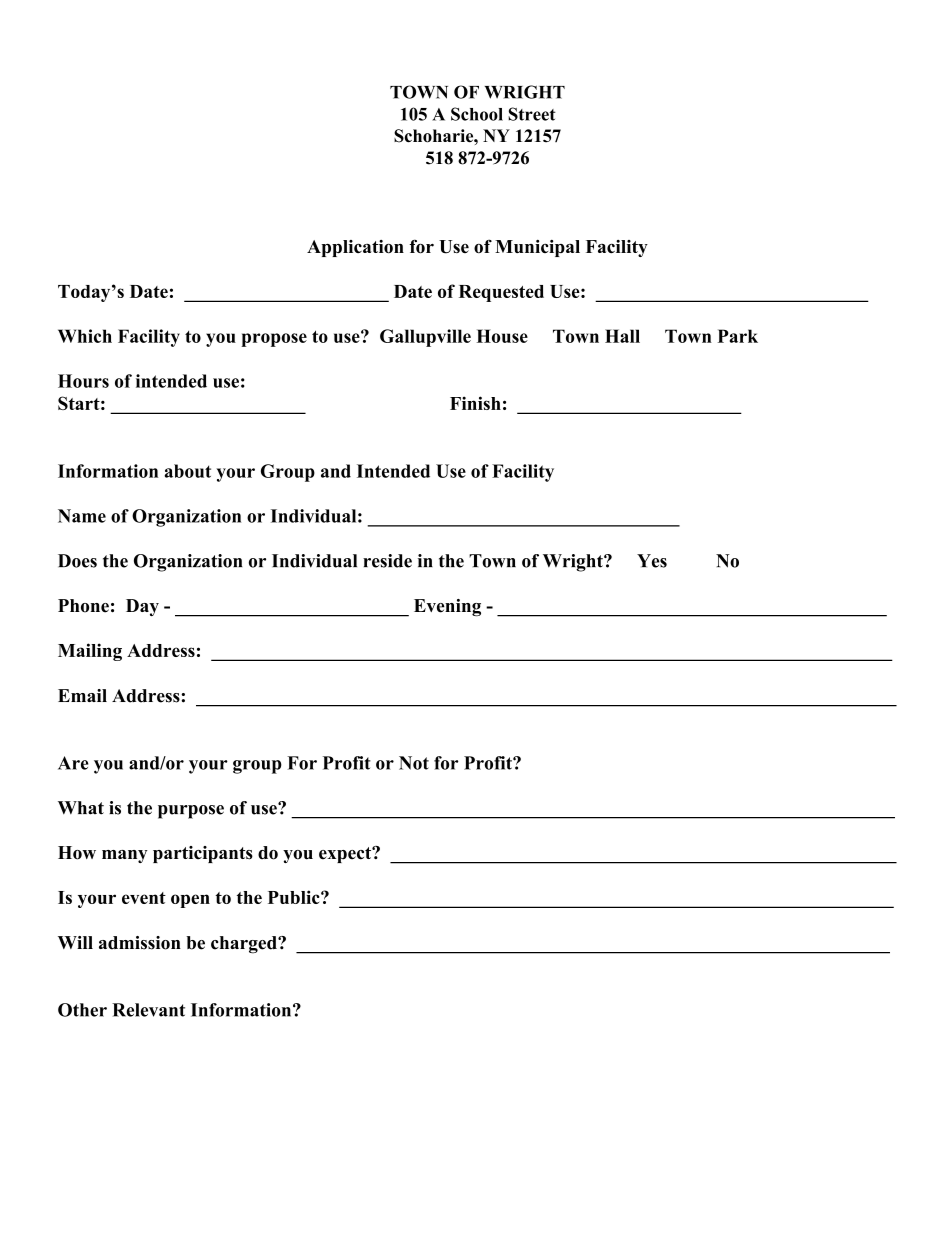 The height and width of the screenshot is (1233, 952). Describe the element at coordinates (477, 114) in the screenshot. I see `School` at that location.
